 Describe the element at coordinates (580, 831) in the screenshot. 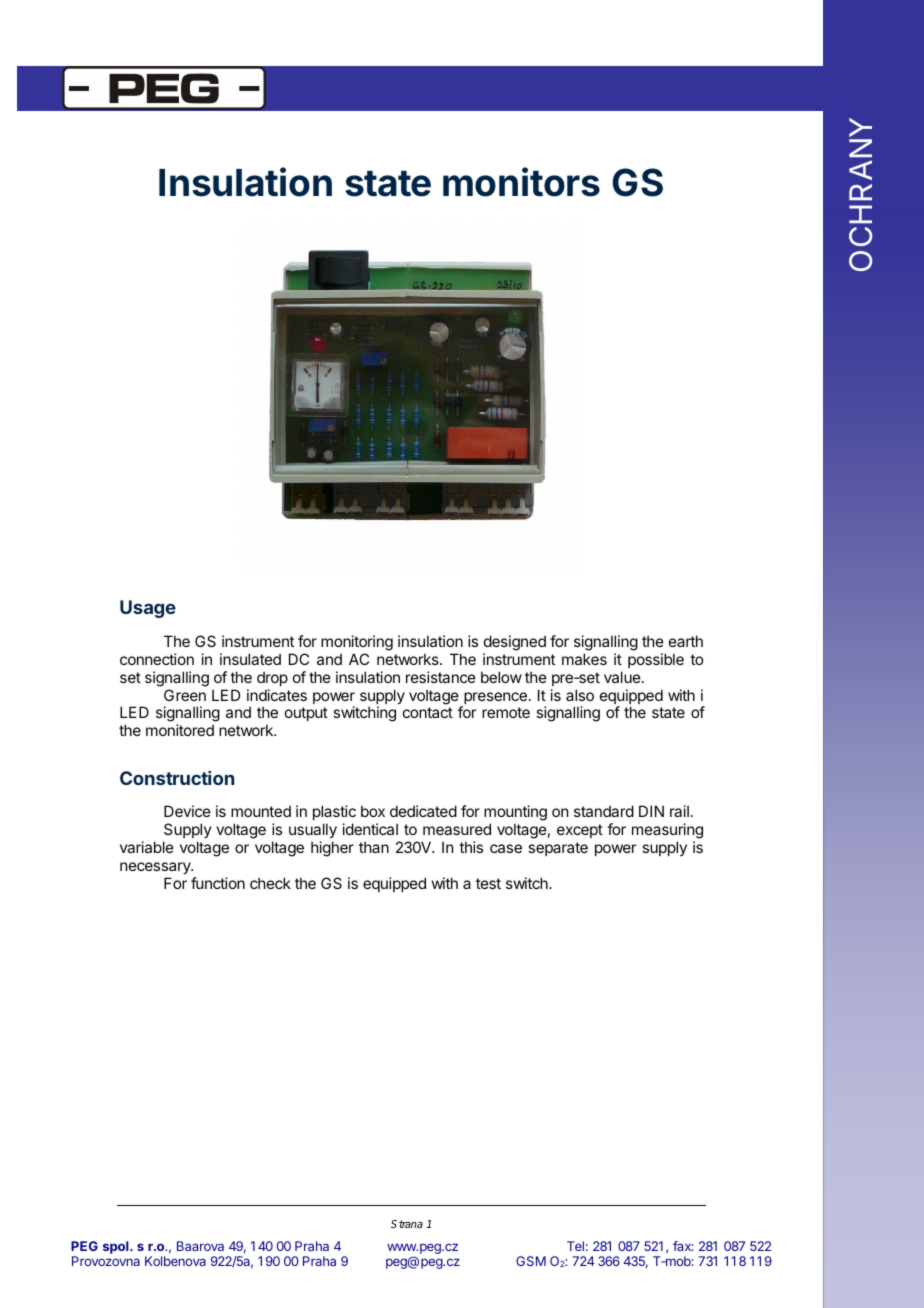

I see `except` at that location.
